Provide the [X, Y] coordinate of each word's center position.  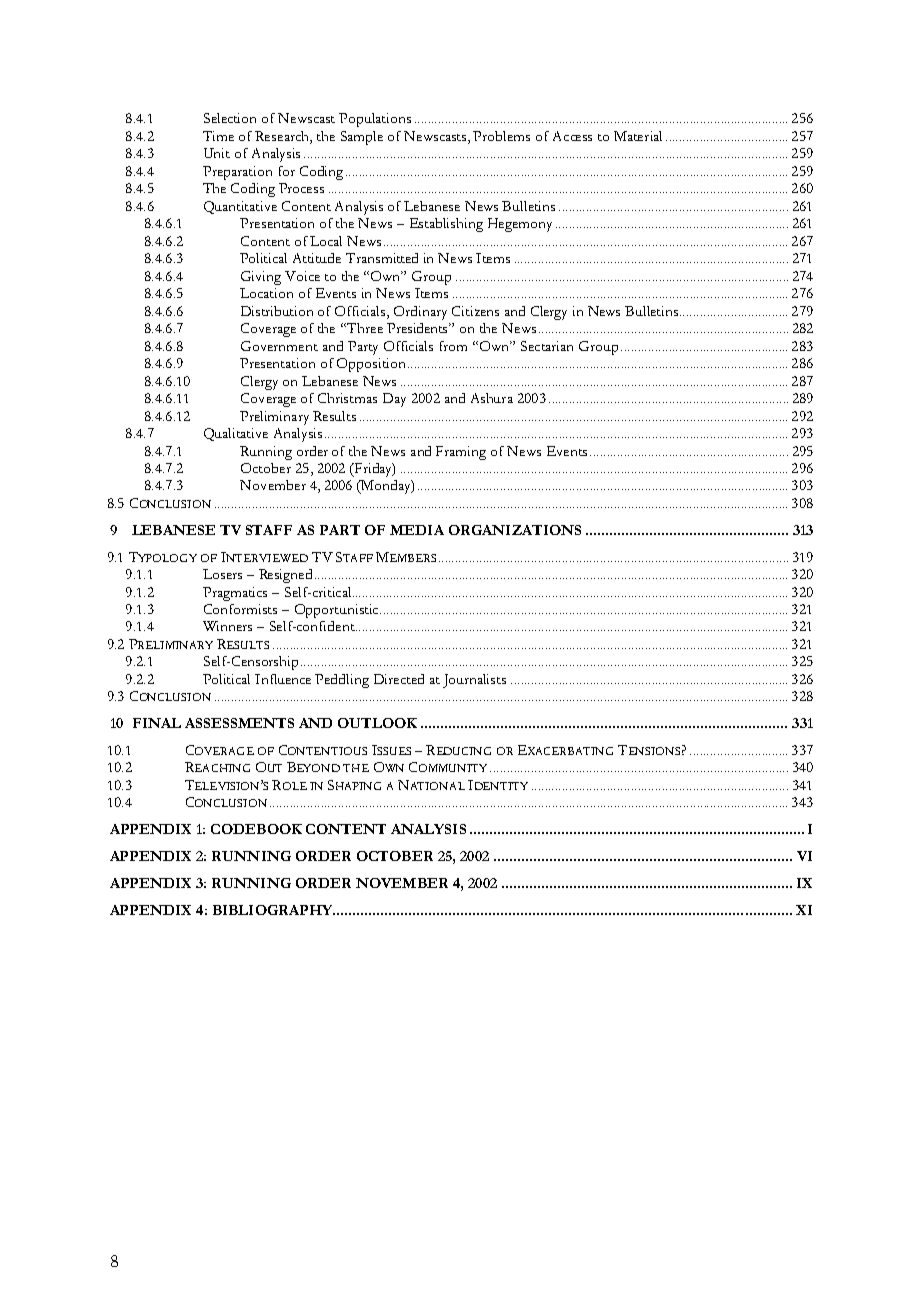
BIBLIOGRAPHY [274, 910]
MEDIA [417, 530]
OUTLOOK [377, 723]
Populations [375, 120]
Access [572, 136]
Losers [222, 574]
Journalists [474, 681]
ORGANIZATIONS [515, 530]
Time [218, 136]
